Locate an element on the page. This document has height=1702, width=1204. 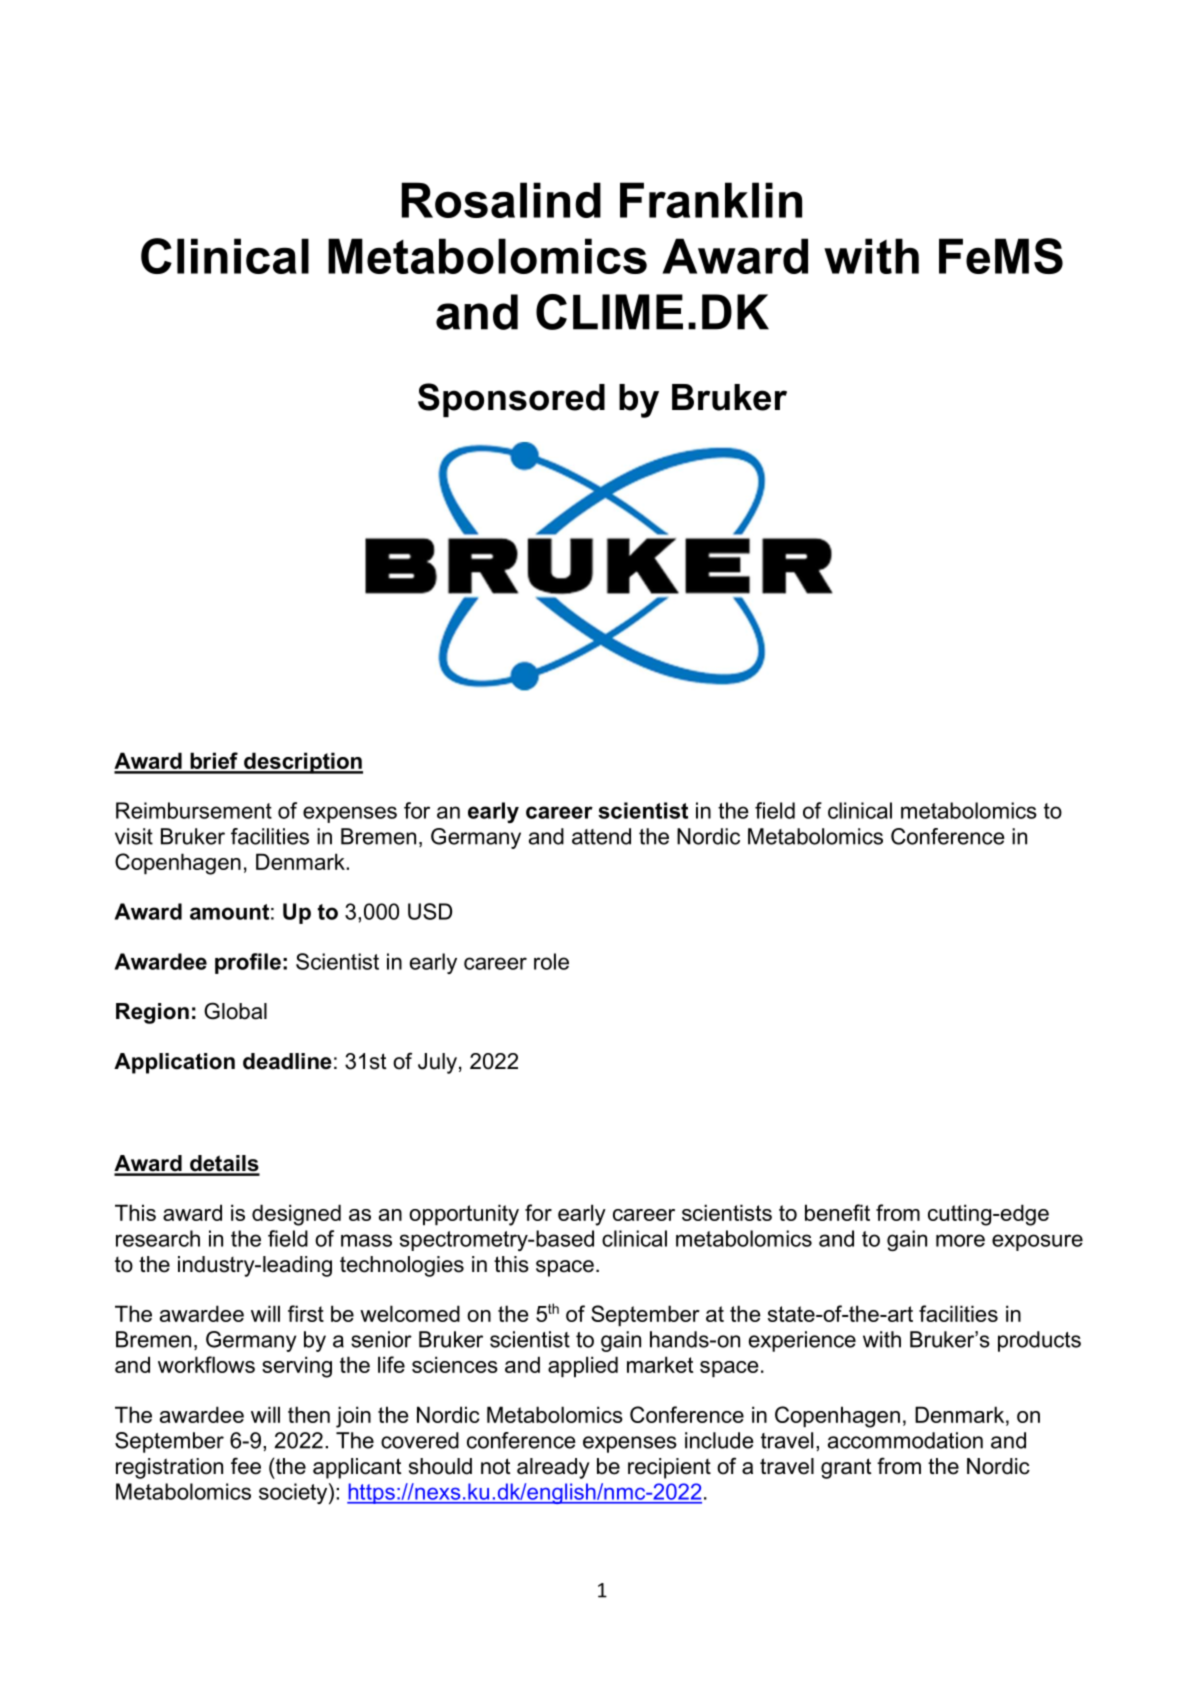
benefit is located at coordinates (837, 1212).
